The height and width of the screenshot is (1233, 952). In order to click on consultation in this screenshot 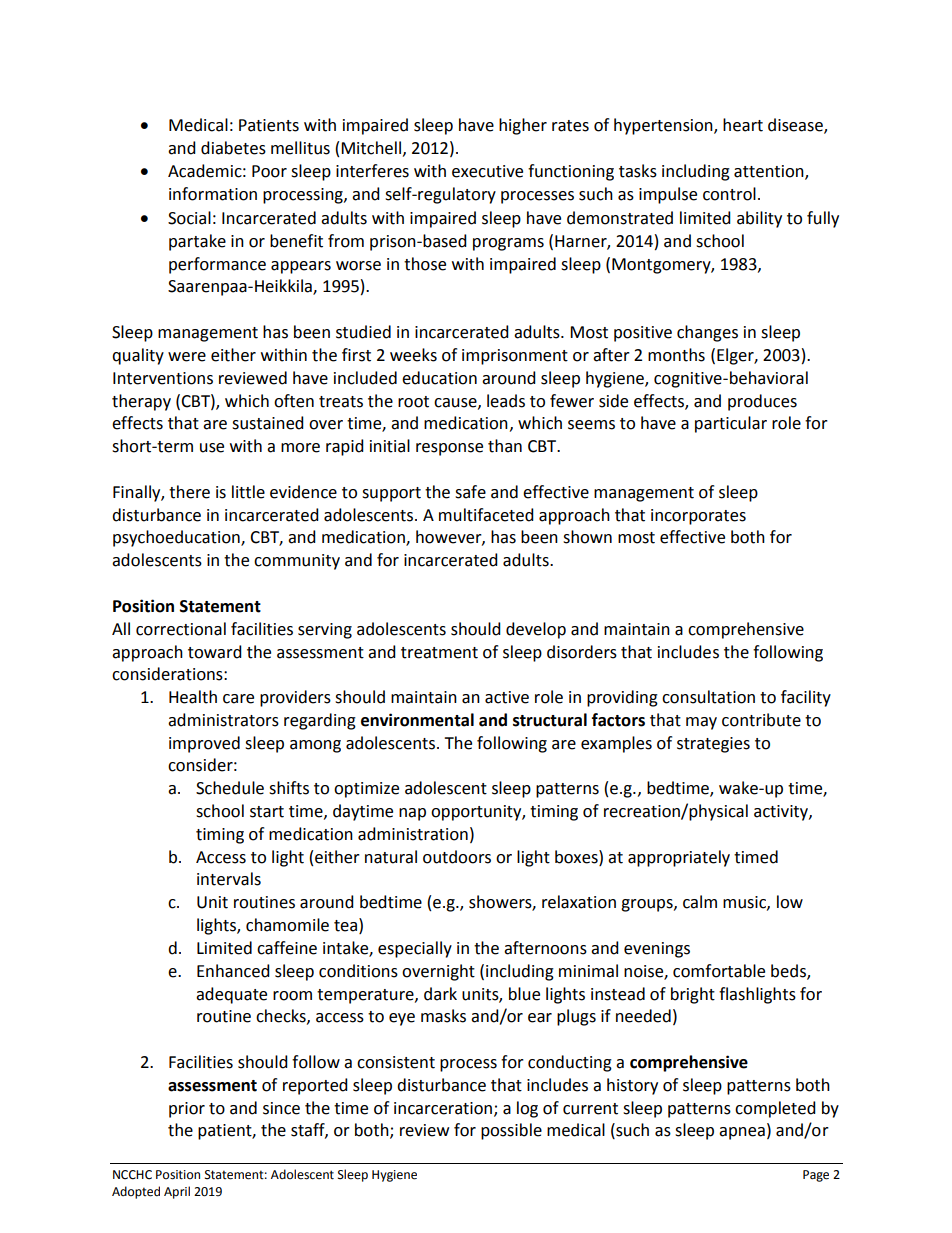, I will do `click(708, 697)`.
